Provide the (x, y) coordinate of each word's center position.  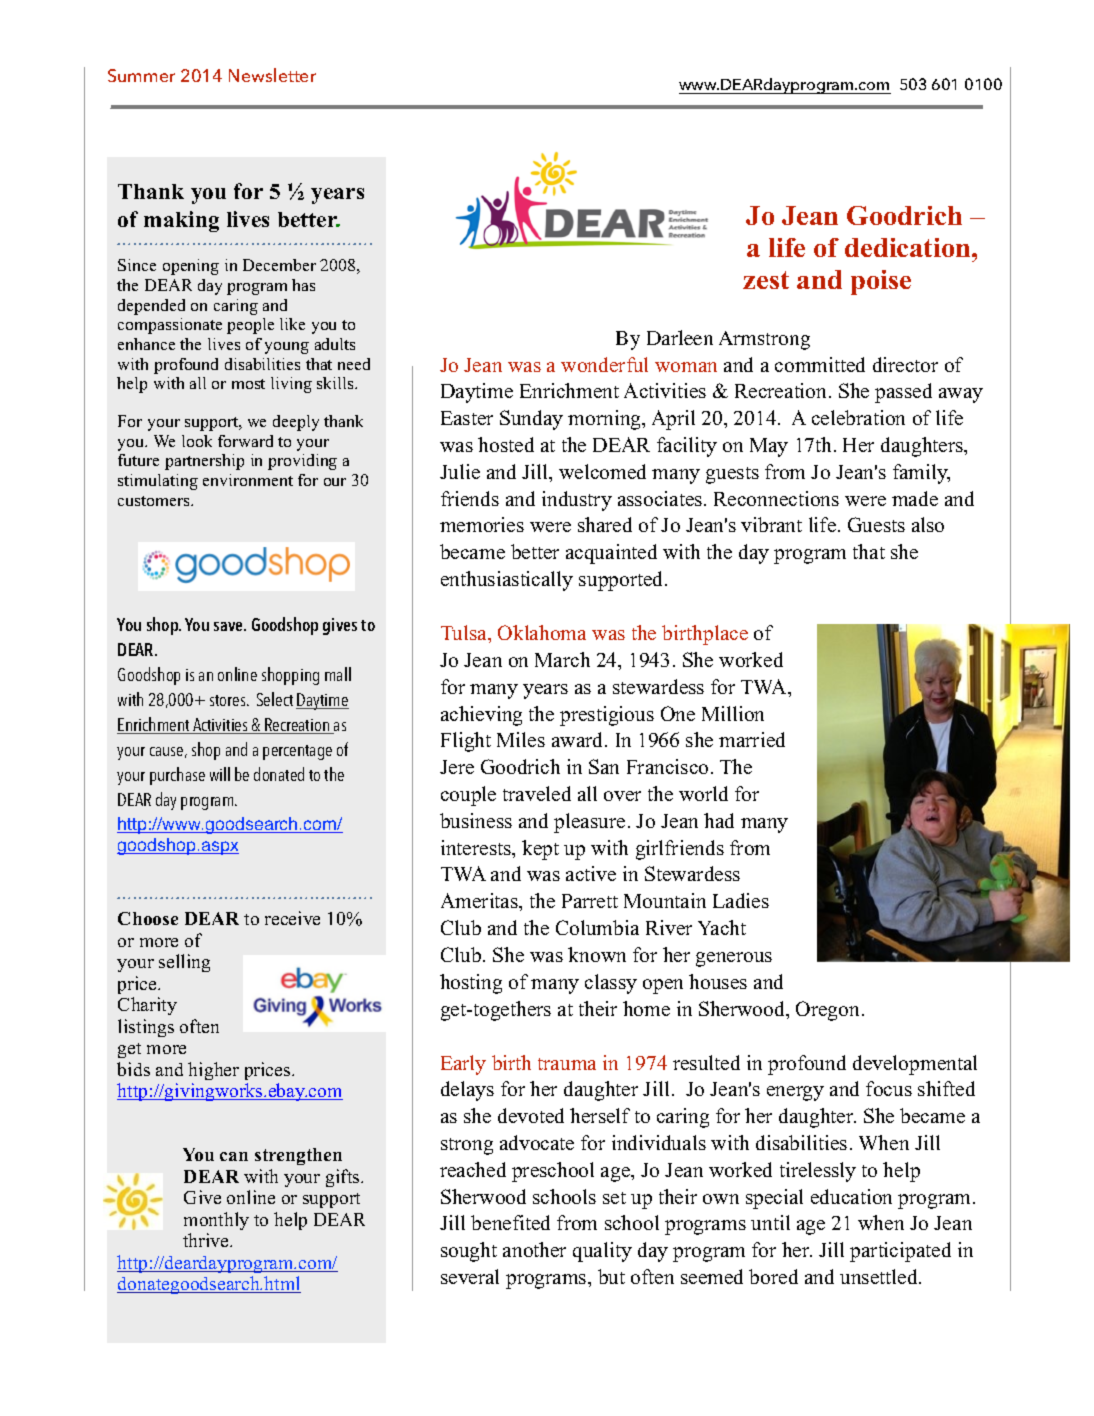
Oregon (829, 1011)
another (534, 1249)
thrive (207, 1240)
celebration (858, 417)
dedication (909, 247)
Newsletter (272, 75)
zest (766, 280)
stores (229, 700)
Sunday (531, 420)
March (562, 659)
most (248, 384)
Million (733, 713)
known (597, 954)
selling (184, 963)
